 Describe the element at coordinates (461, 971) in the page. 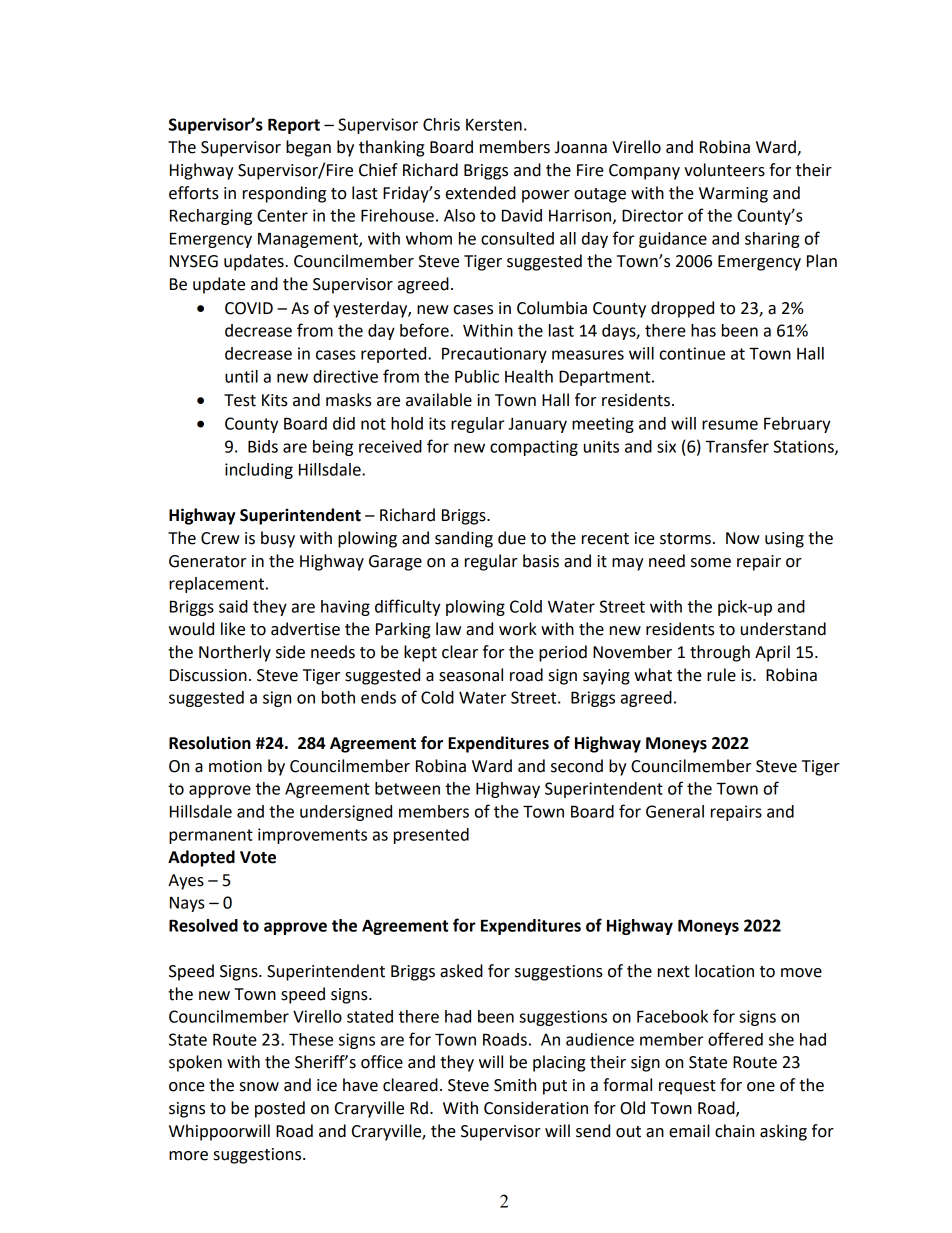

I see `asked` at that location.
